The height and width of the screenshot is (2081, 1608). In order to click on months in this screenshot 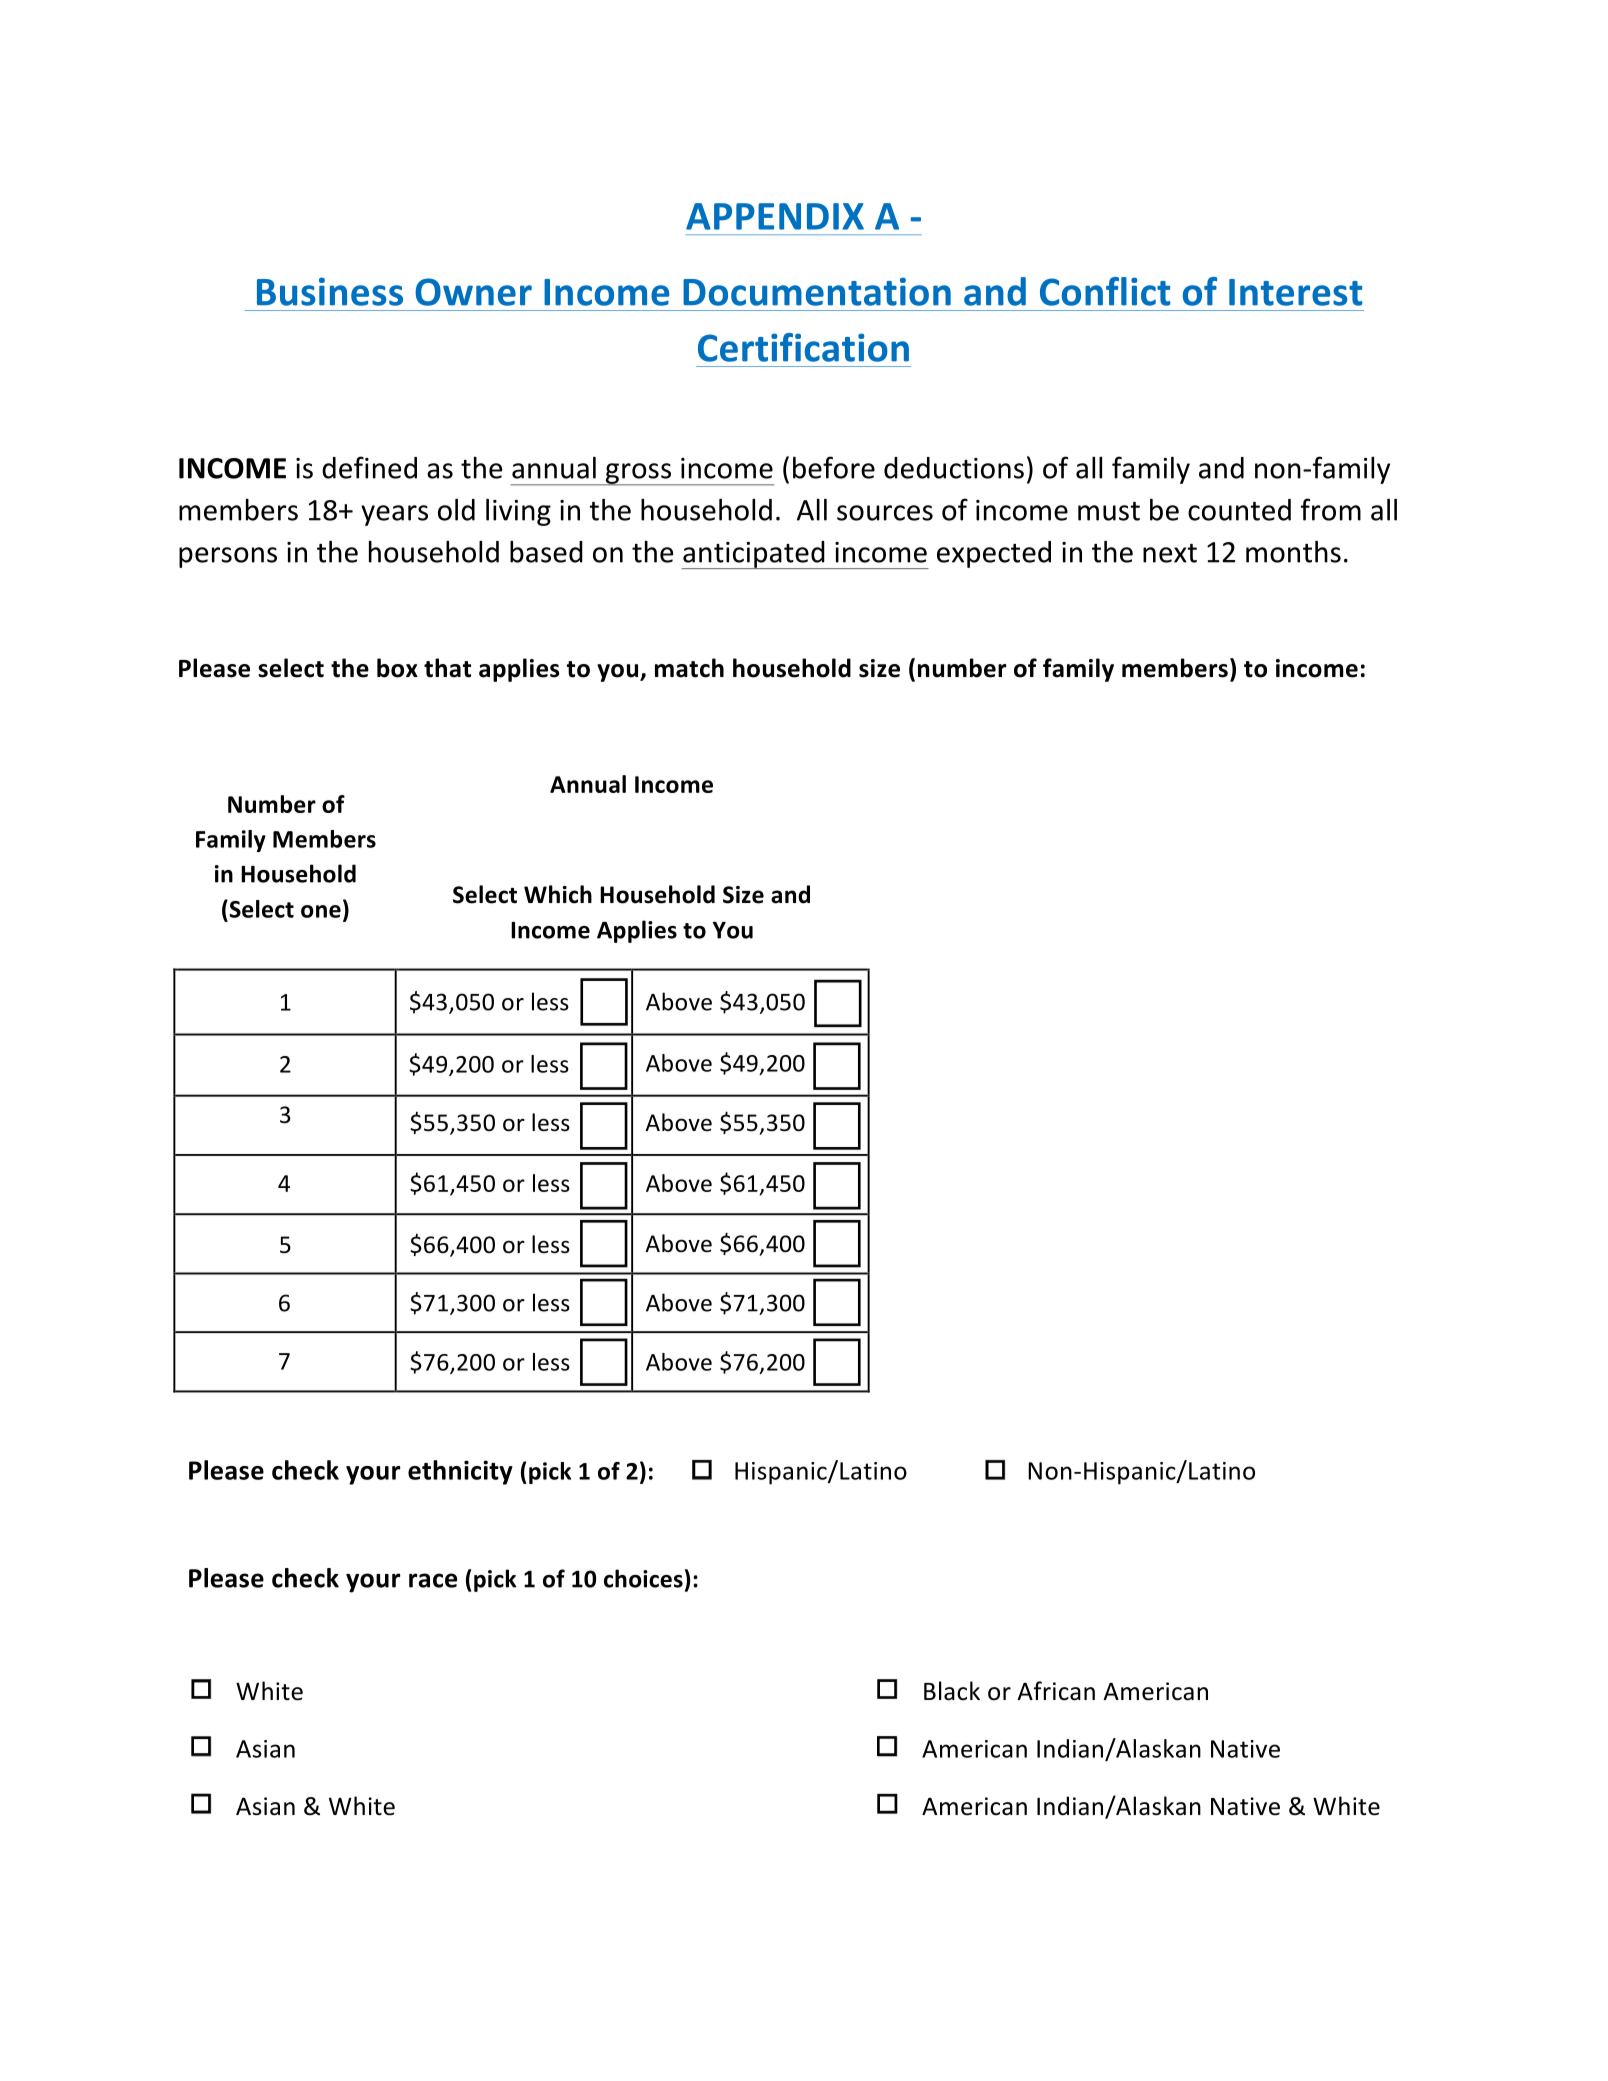, I will do `click(1293, 552)`.
